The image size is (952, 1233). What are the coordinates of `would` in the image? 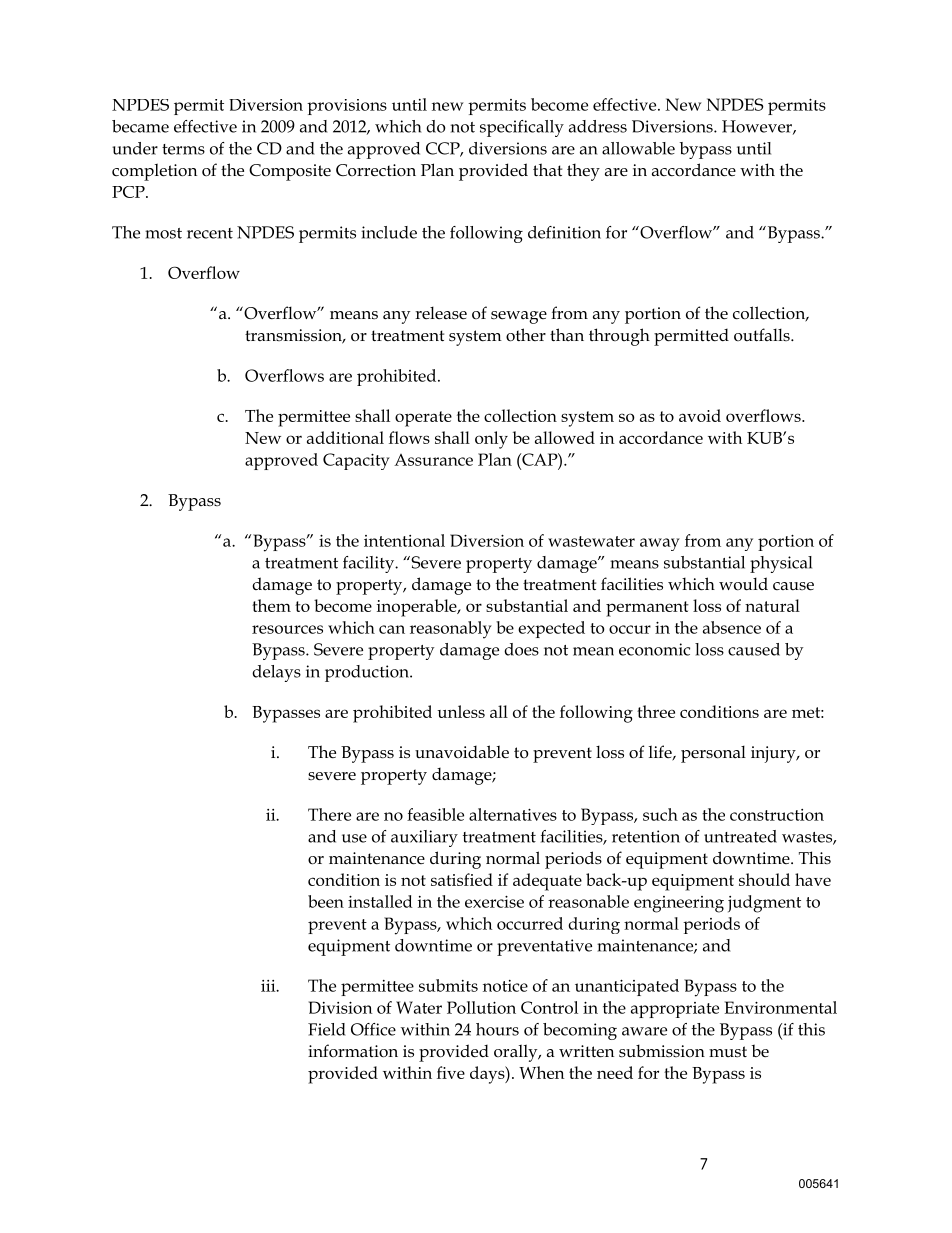 It's located at (743, 584).
